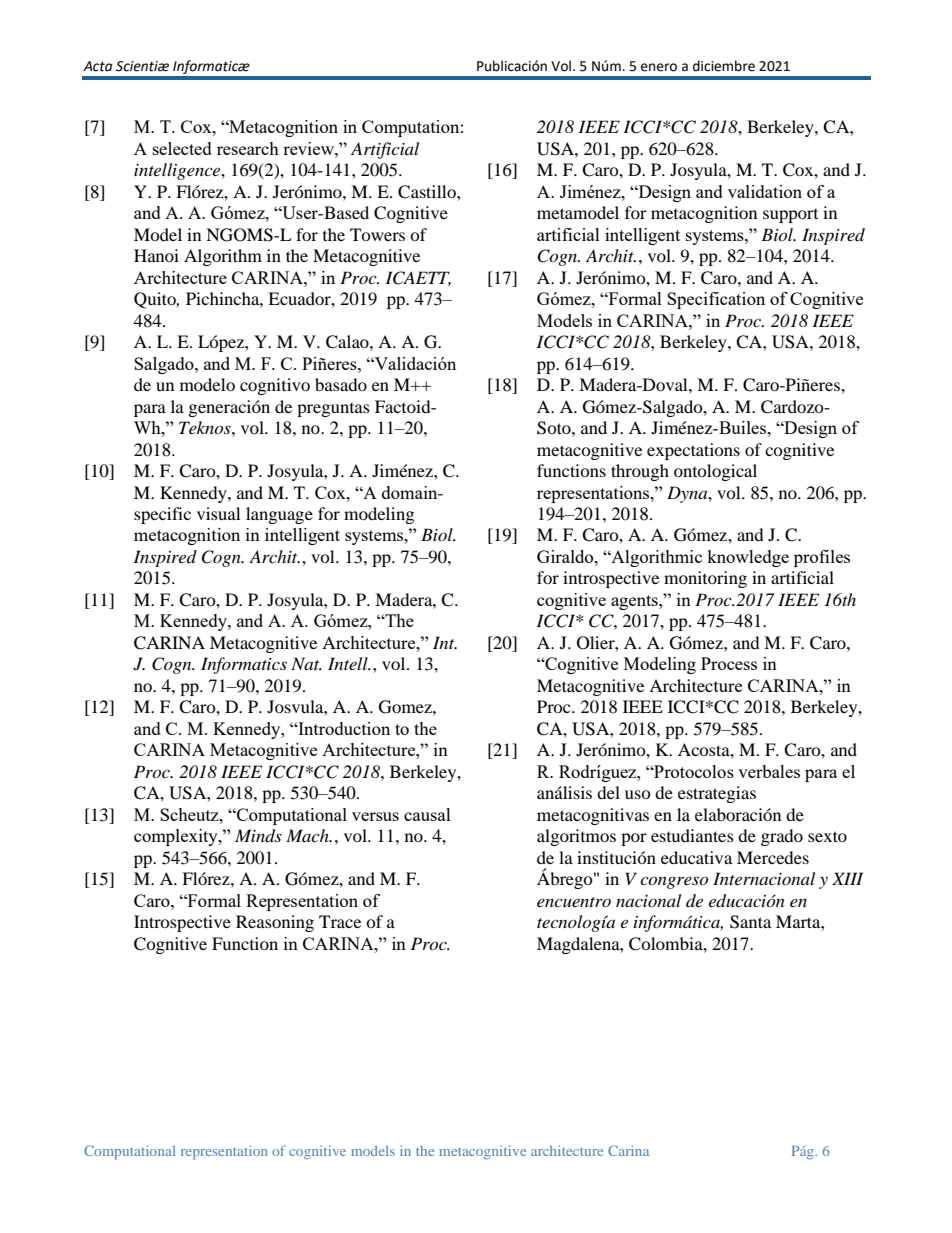 This screenshot has width=952, height=1233. What do you see at coordinates (182, 148) in the screenshot?
I see `selected` at bounding box center [182, 148].
